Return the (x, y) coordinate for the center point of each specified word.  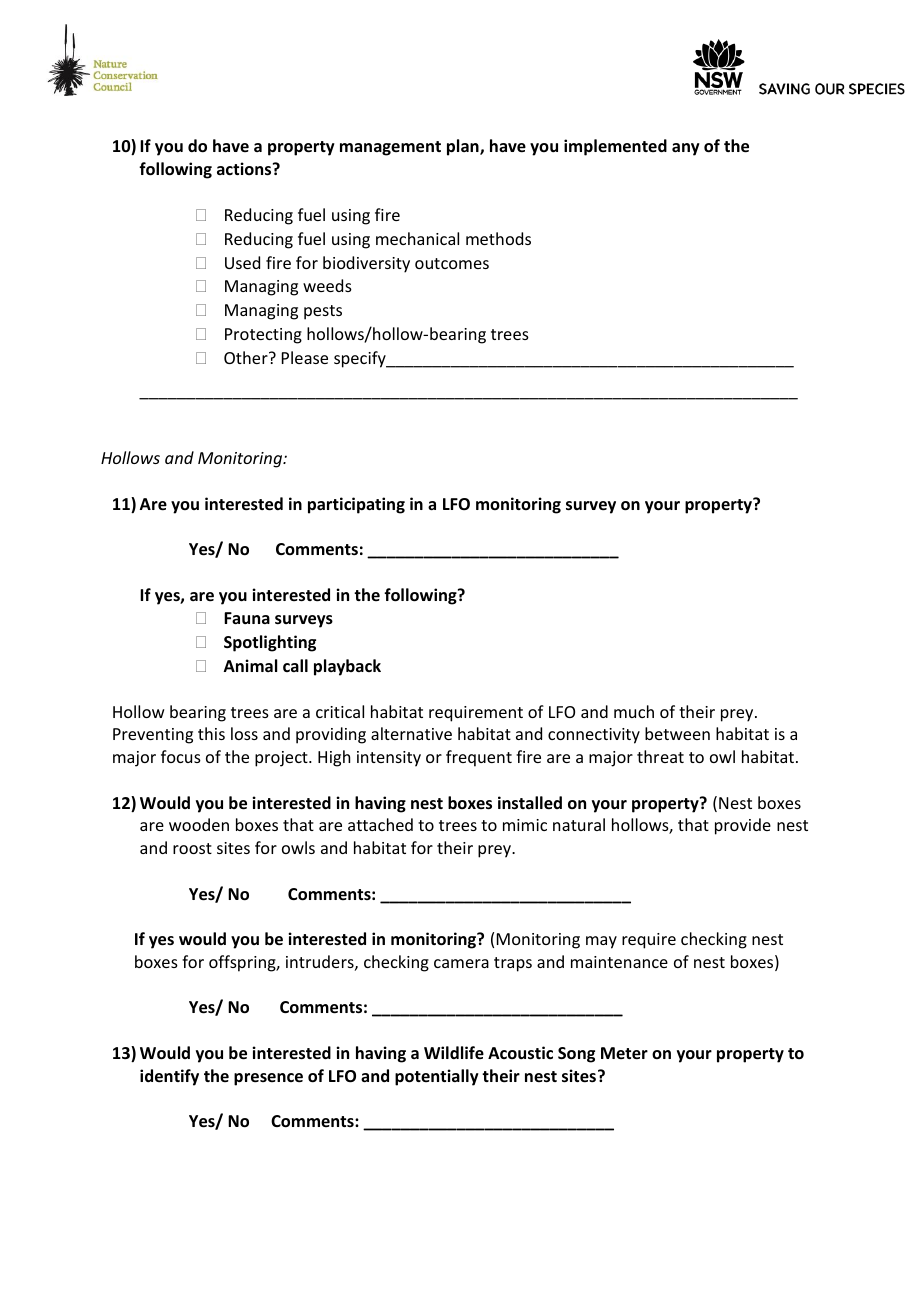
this (211, 733)
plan (464, 147)
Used (242, 262)
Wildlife (454, 1053)
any (686, 149)
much (634, 711)
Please (305, 357)
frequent (479, 758)
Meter (624, 1053)
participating (356, 505)
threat (660, 756)
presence (268, 1079)
